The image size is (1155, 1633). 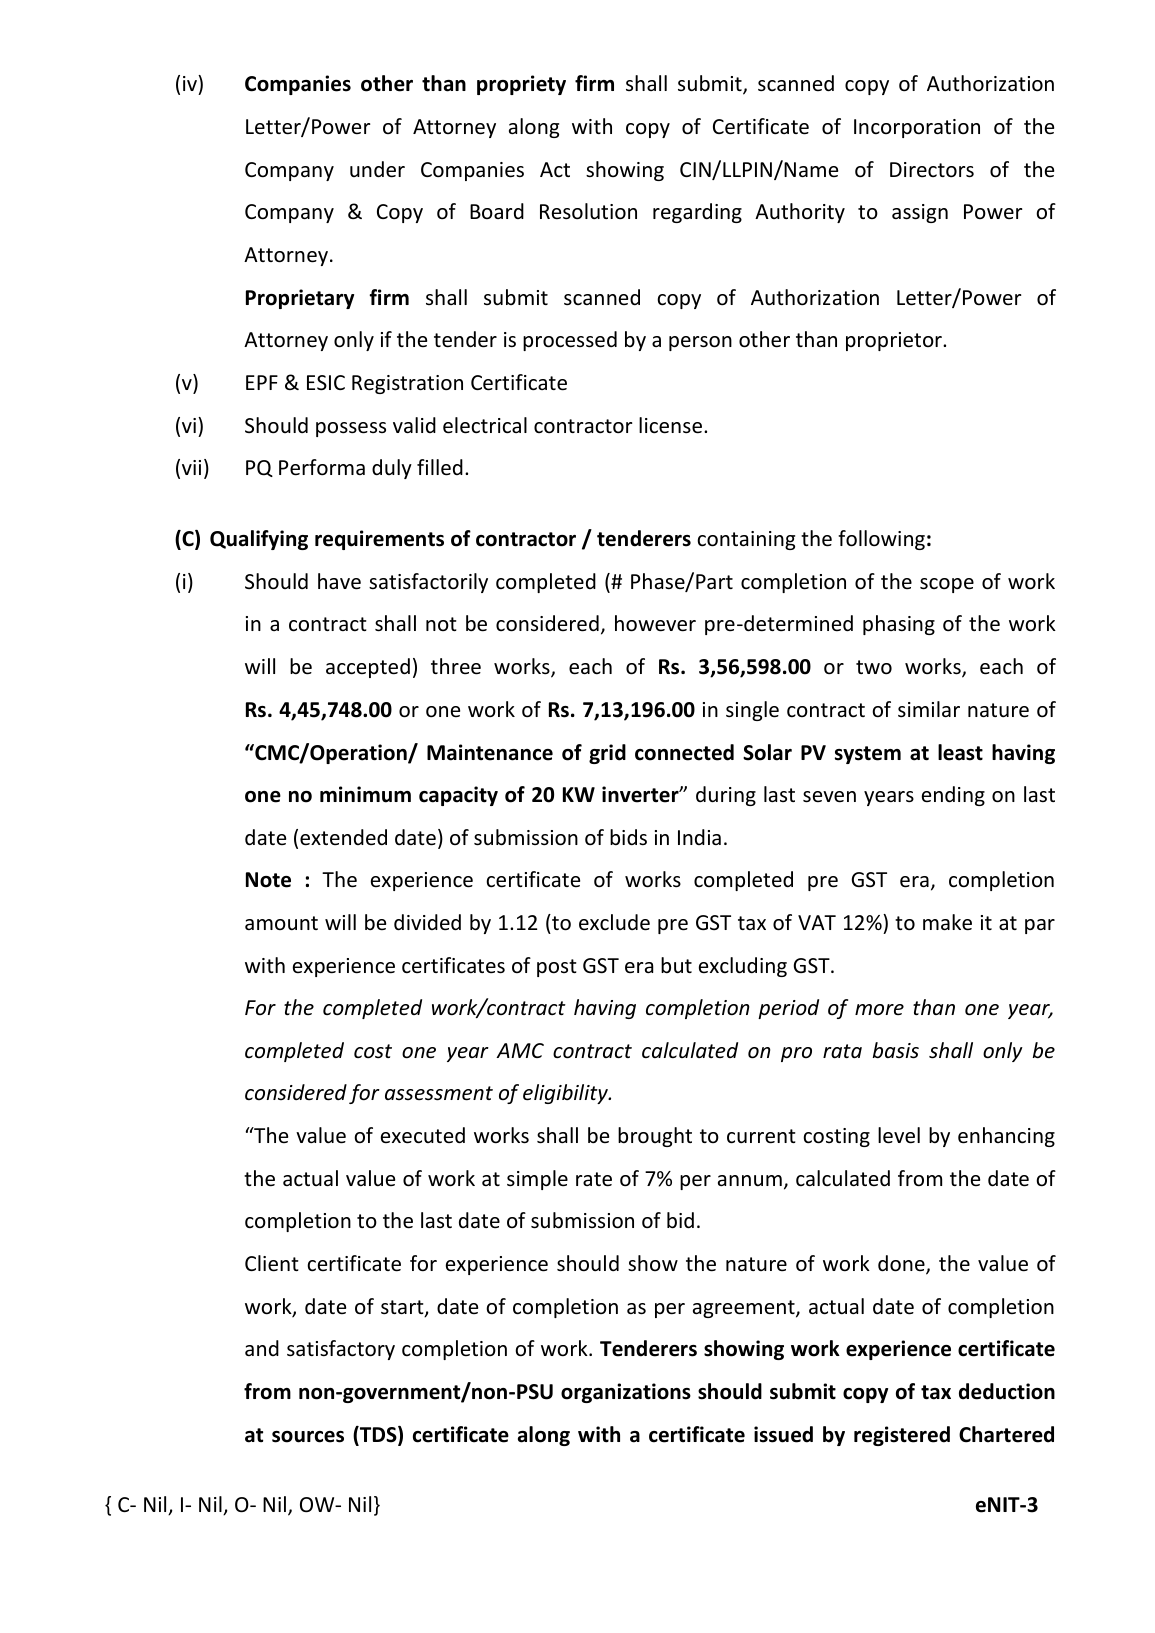 What do you see at coordinates (917, 128) in the document?
I see `Incorporation` at bounding box center [917, 128].
